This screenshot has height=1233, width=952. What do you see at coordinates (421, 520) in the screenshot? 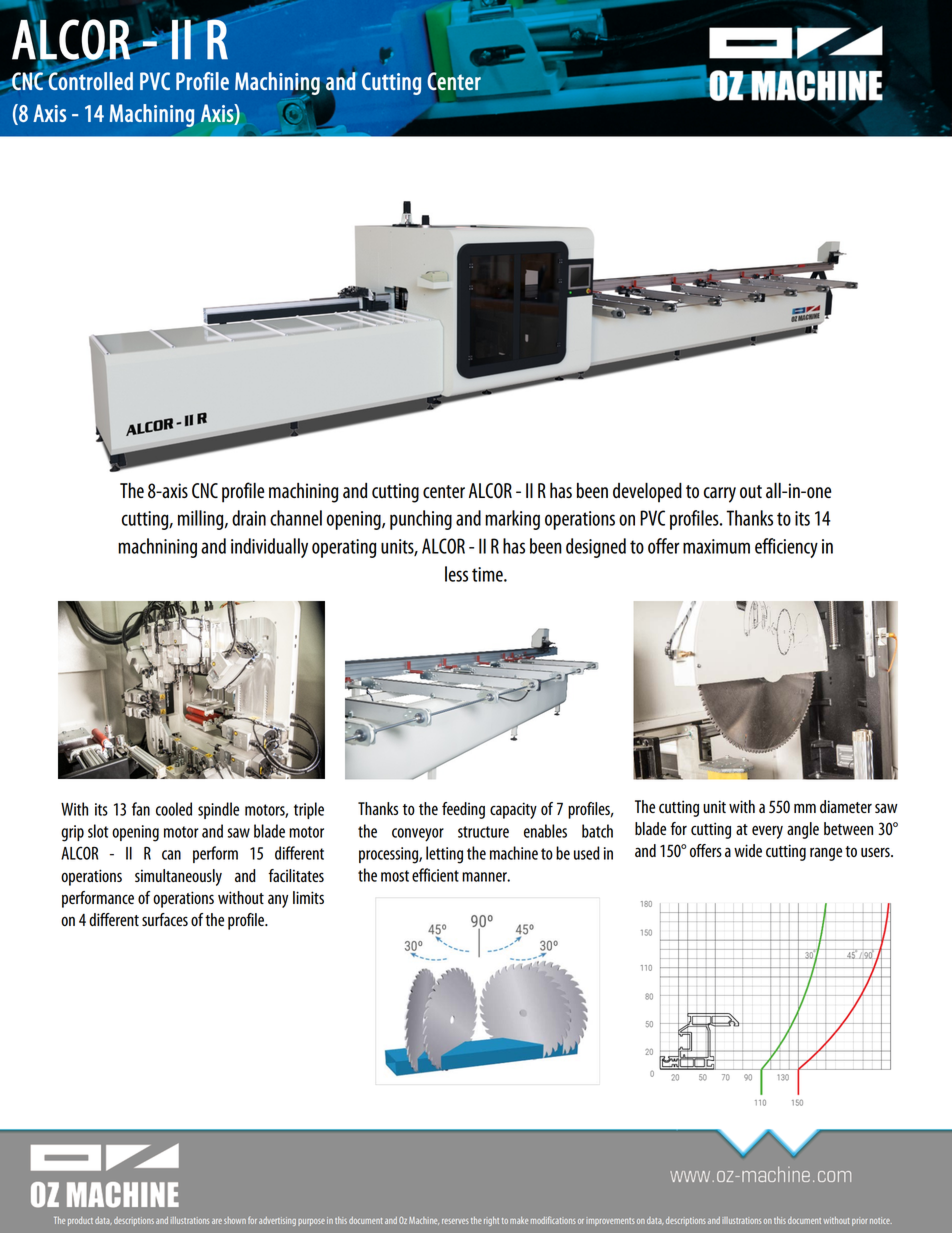
I see `punching` at bounding box center [421, 520].
